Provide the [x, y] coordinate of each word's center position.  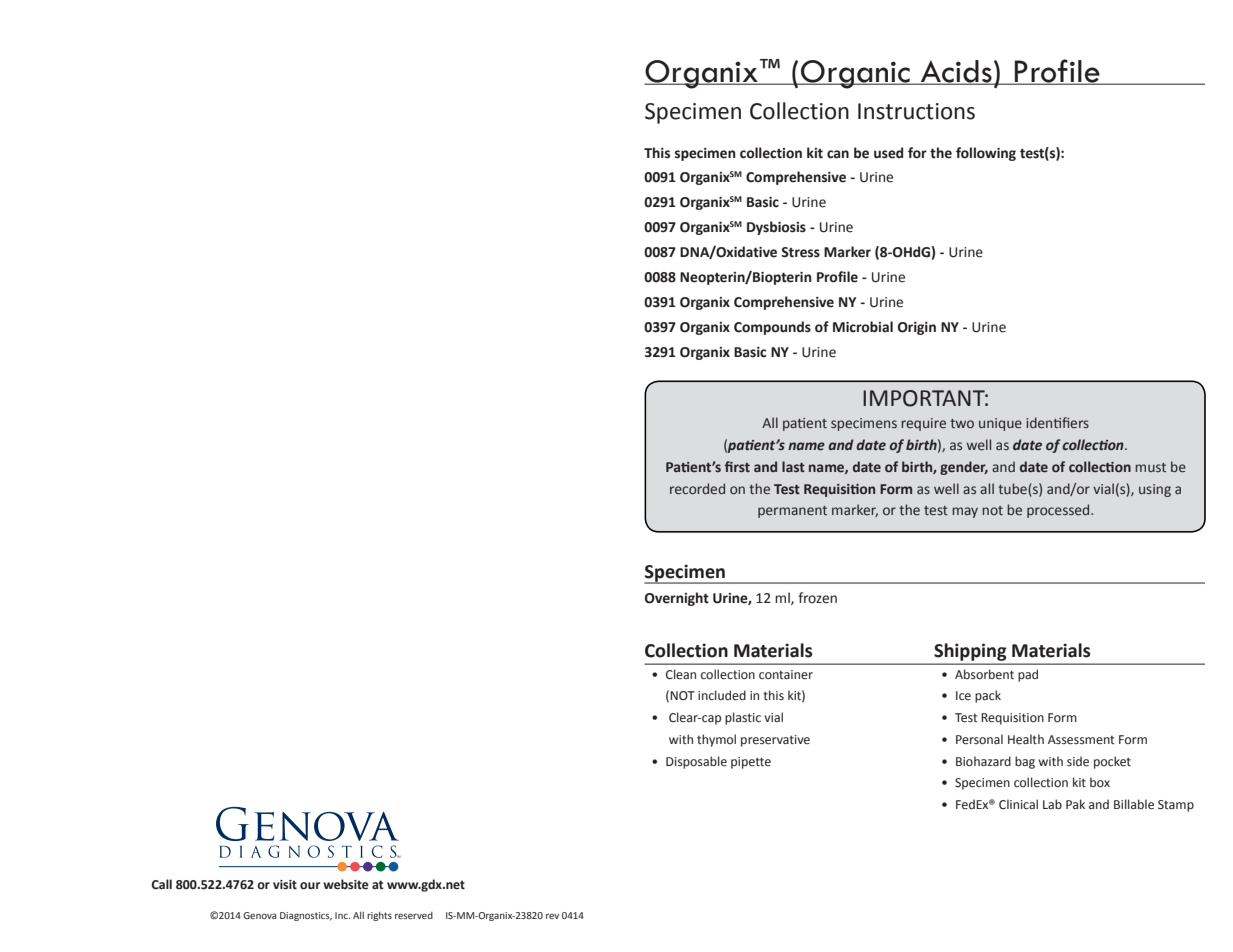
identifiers [1057, 422]
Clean [681, 674]
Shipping [970, 652]
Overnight [677, 599]
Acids [956, 72]
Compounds [772, 328]
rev [552, 916]
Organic [855, 74]
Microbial [863, 327]
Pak [1075, 804]
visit [285, 884]
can [838, 154]
